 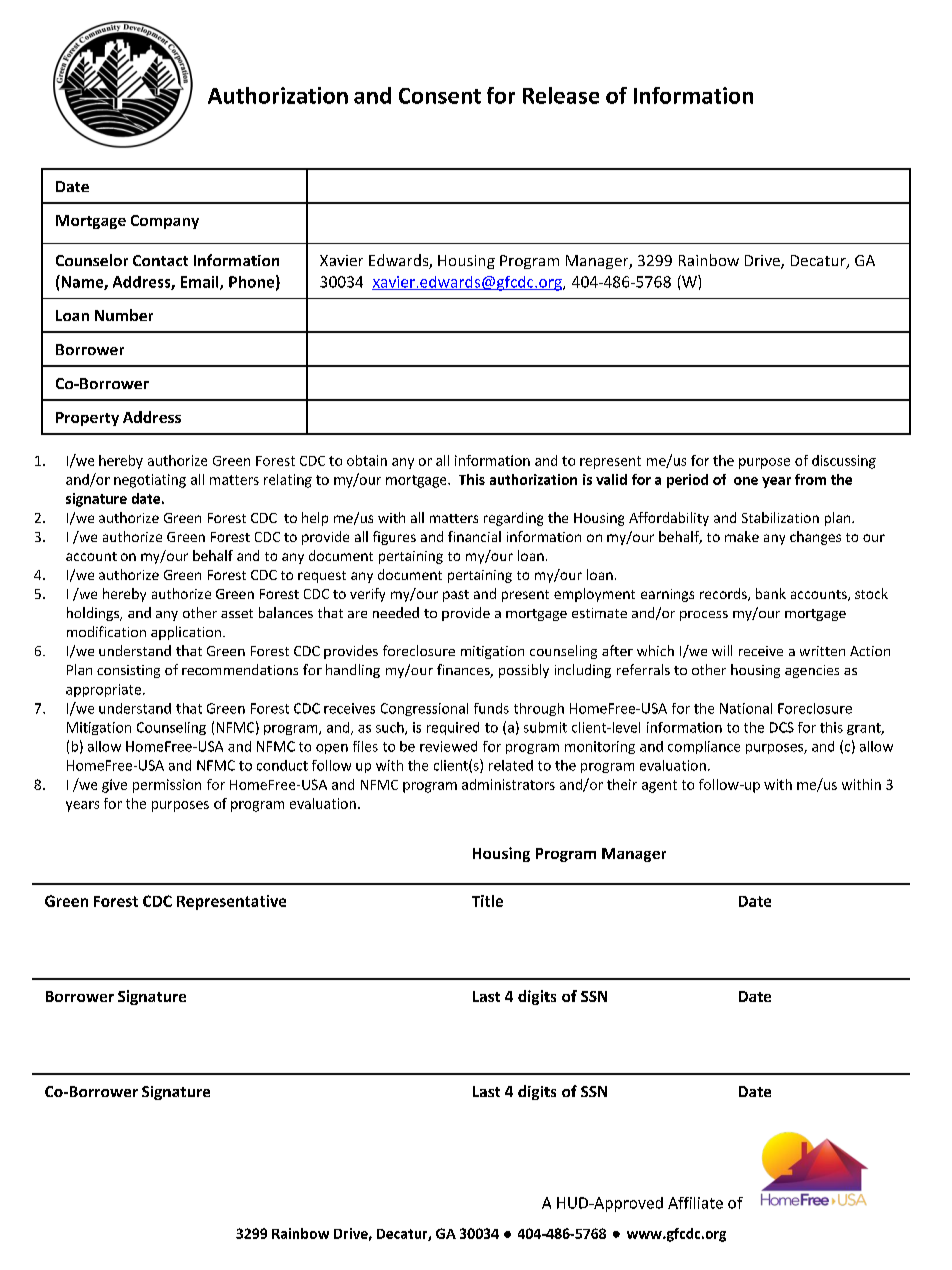 I want to click on Title, so click(x=487, y=901).
